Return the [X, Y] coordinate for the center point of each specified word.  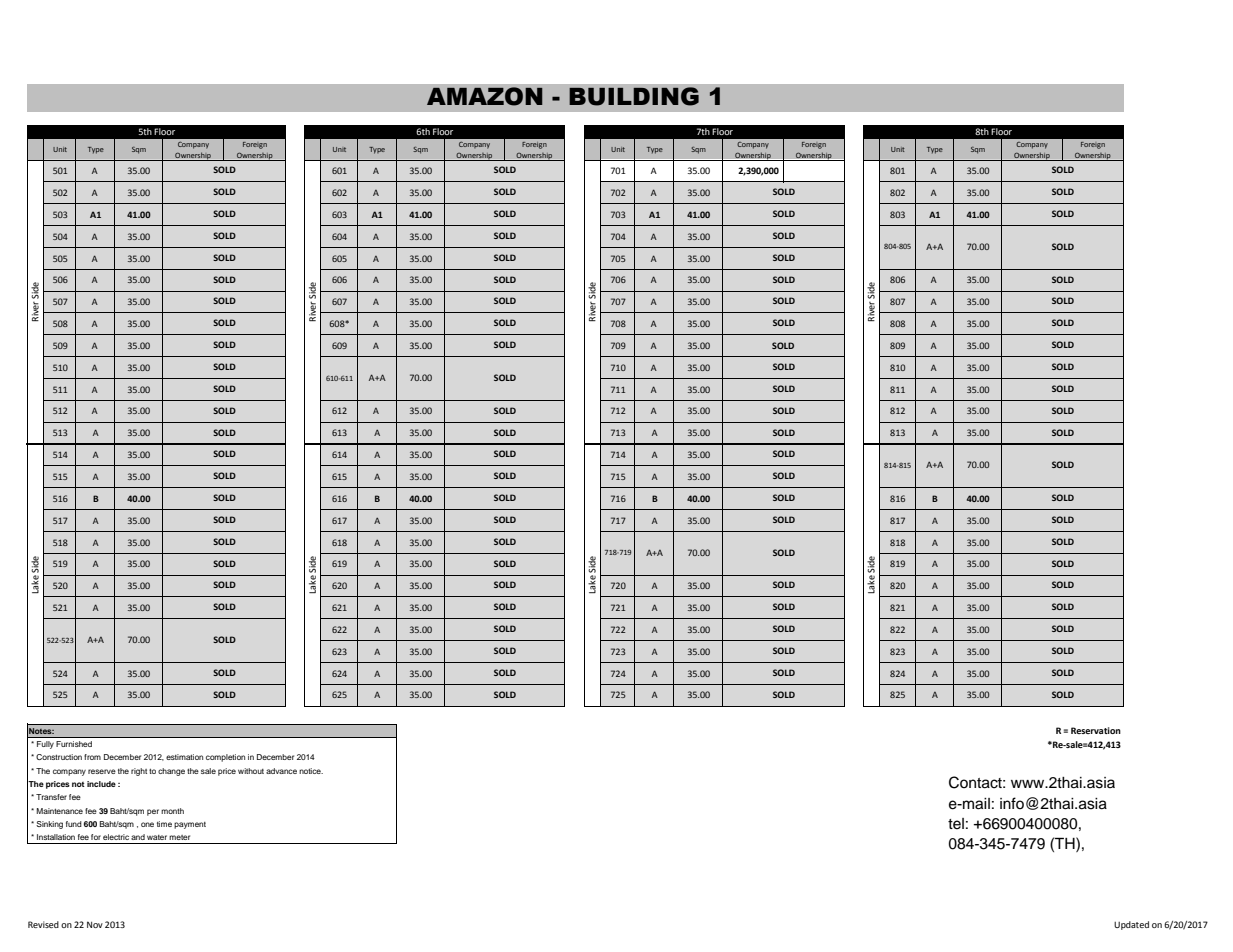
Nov [95, 924]
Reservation [1096, 730]
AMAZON [485, 96]
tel [956, 824]
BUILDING [634, 96]
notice [311, 771]
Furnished [74, 744]
